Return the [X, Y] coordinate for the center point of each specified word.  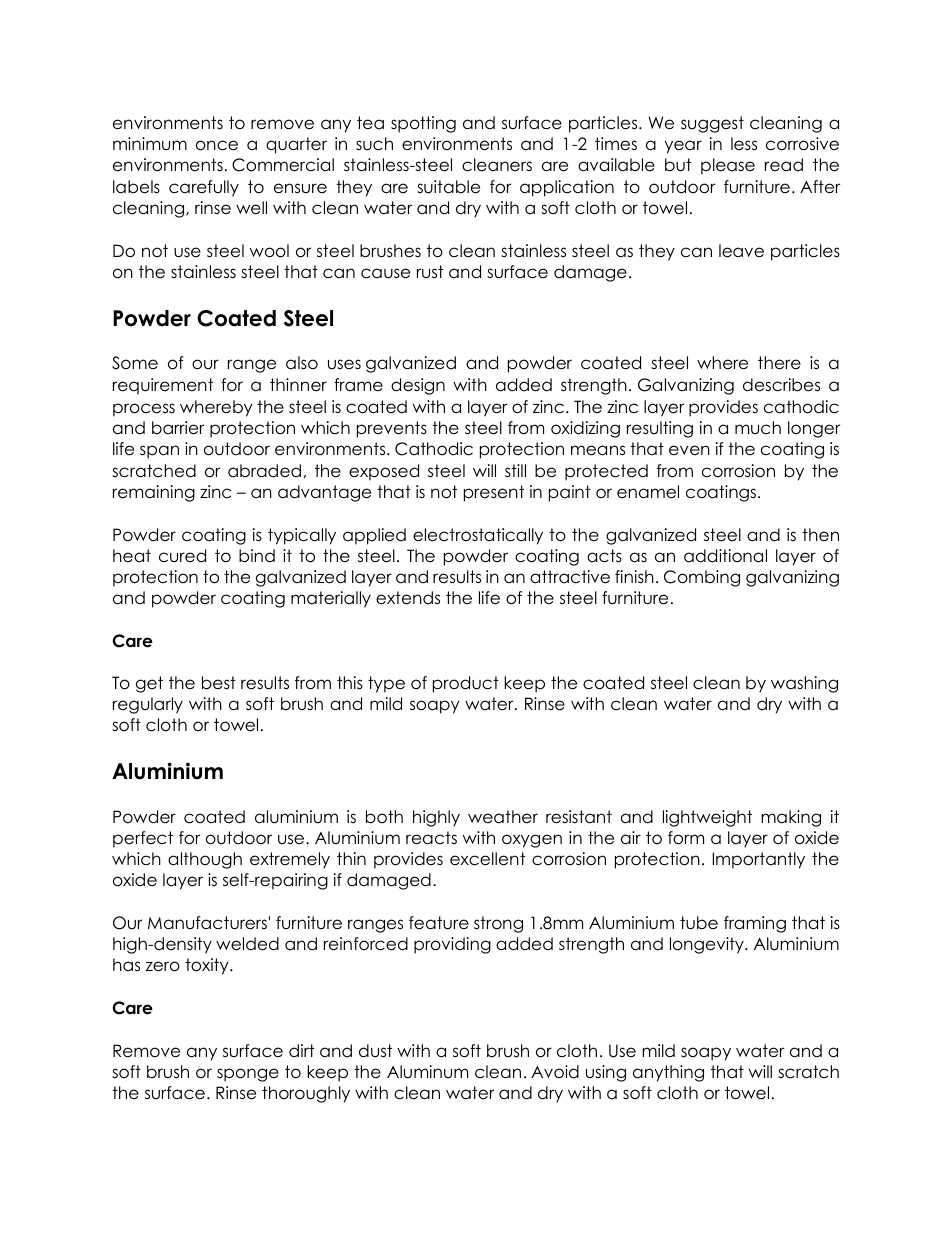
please [728, 166]
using [606, 1073]
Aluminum [427, 1072]
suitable [448, 187]
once [217, 145]
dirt [301, 1050]
